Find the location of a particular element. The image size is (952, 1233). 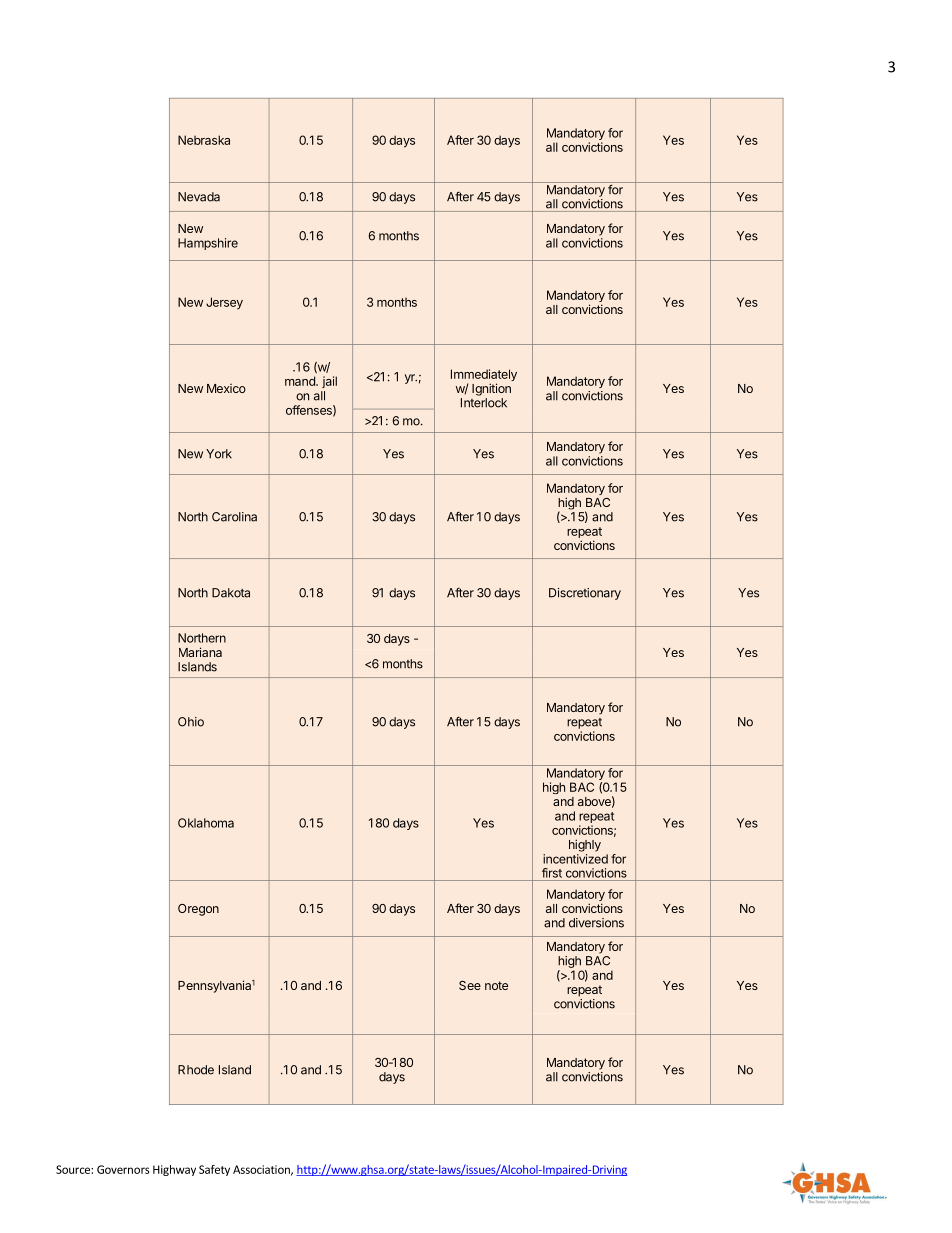

Safety is located at coordinates (214, 1170).
